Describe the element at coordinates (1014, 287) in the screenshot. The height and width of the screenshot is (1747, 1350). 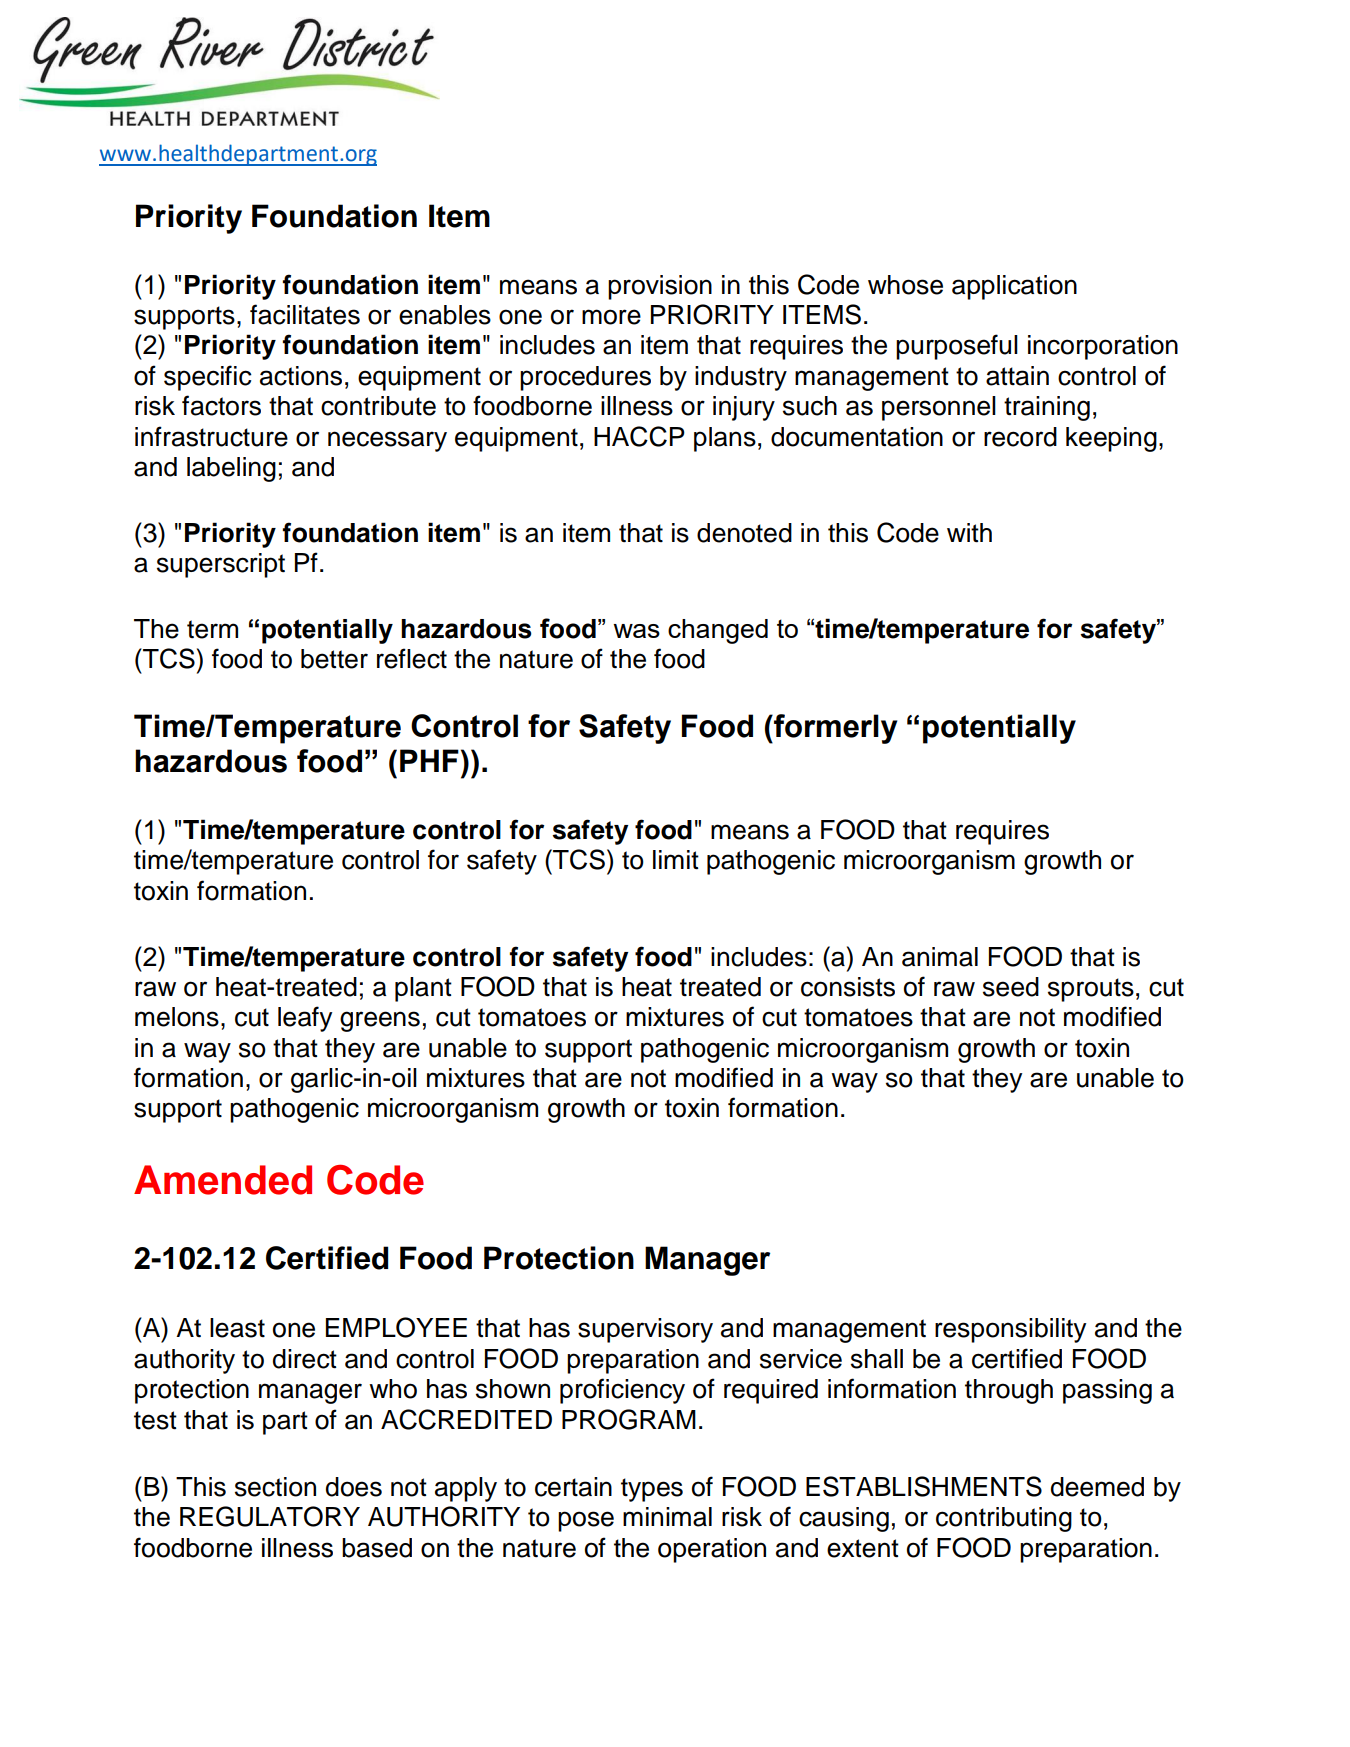
I see `application` at that location.
